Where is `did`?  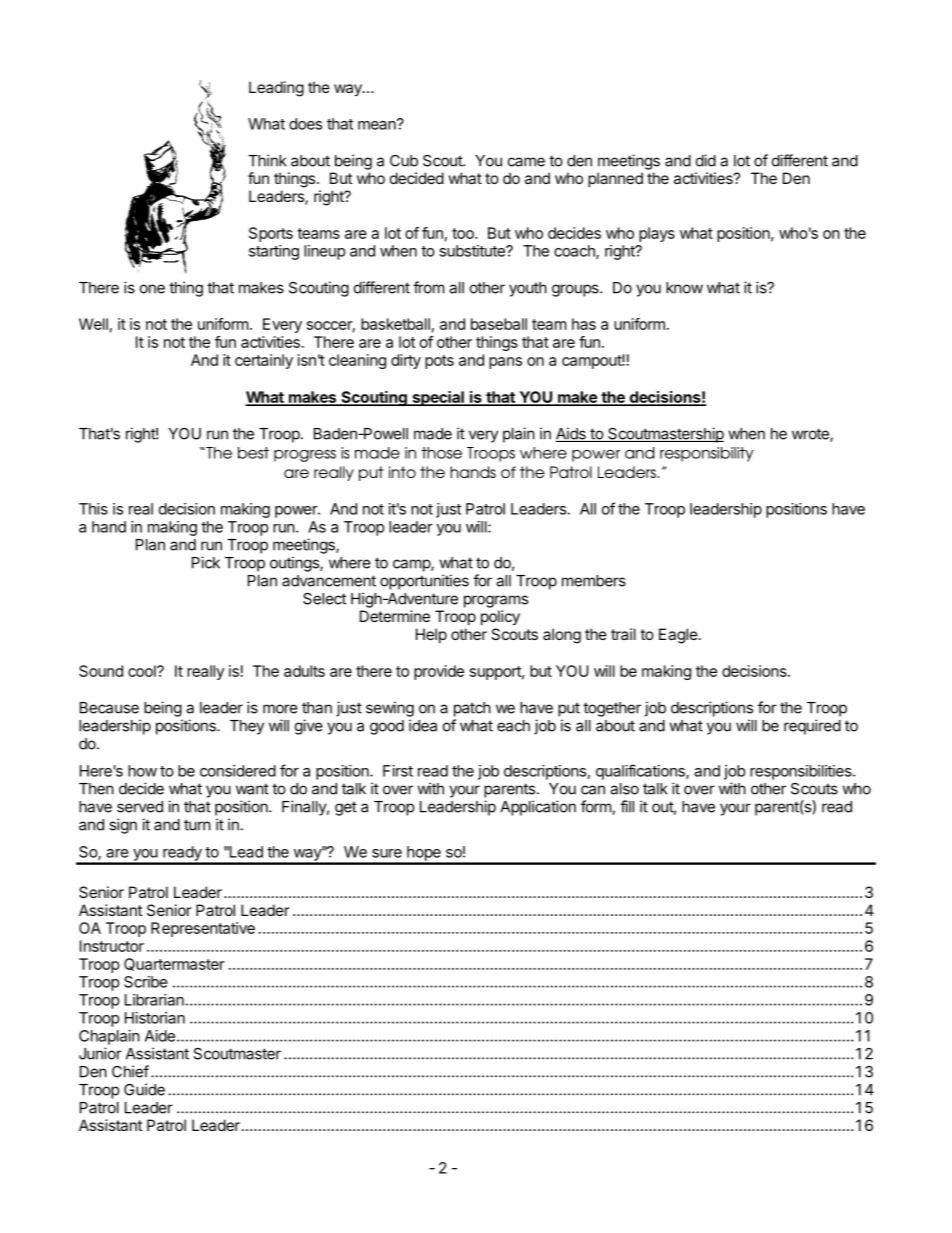 did is located at coordinates (706, 160).
